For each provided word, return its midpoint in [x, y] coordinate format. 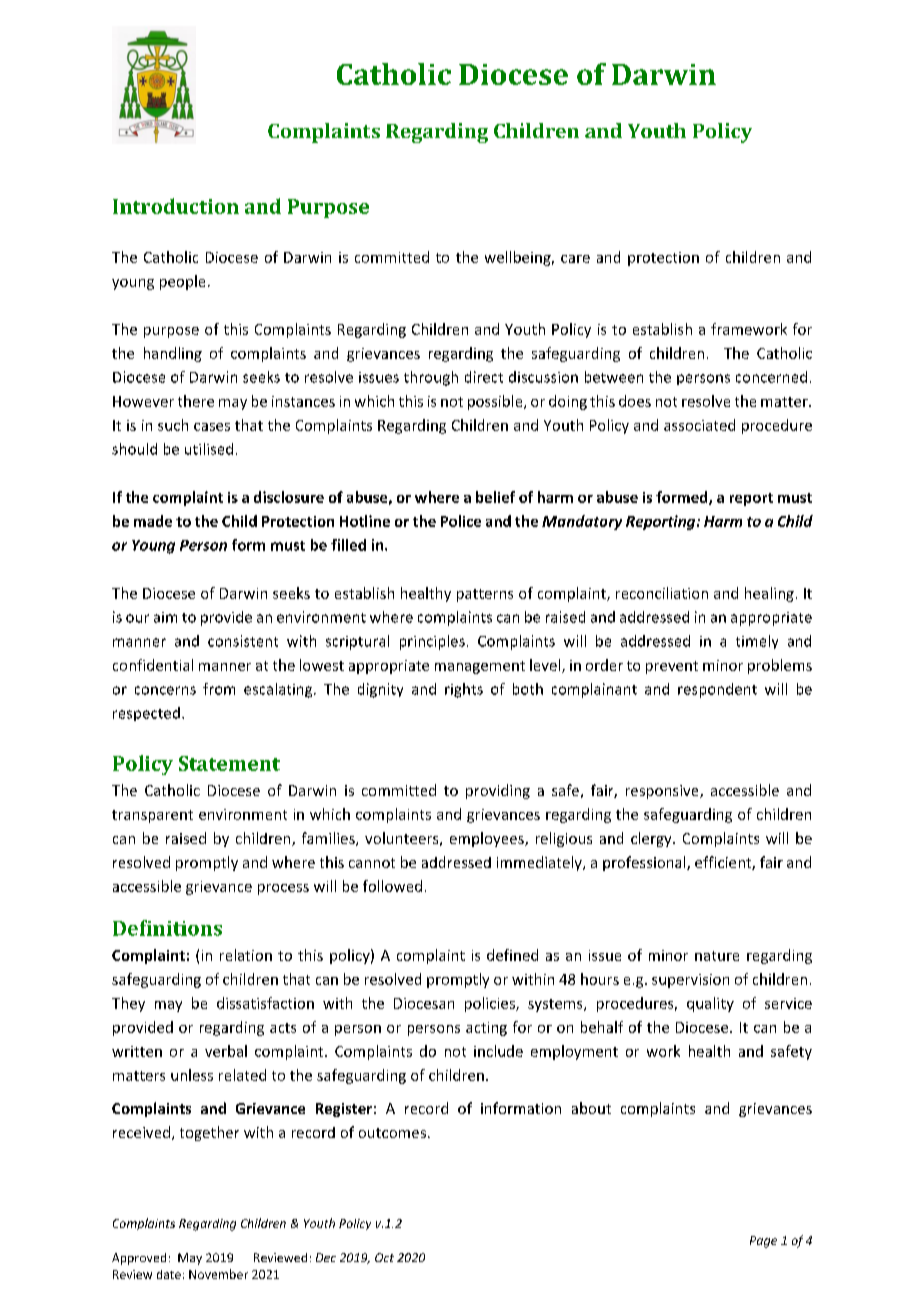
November [218, 1274]
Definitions [167, 928]
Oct [384, 1257]
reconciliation [662, 593]
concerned [771, 377]
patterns [485, 595]
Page [763, 1242]
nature [717, 956]
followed [392, 886]
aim [165, 617]
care [575, 259]
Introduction [176, 206]
